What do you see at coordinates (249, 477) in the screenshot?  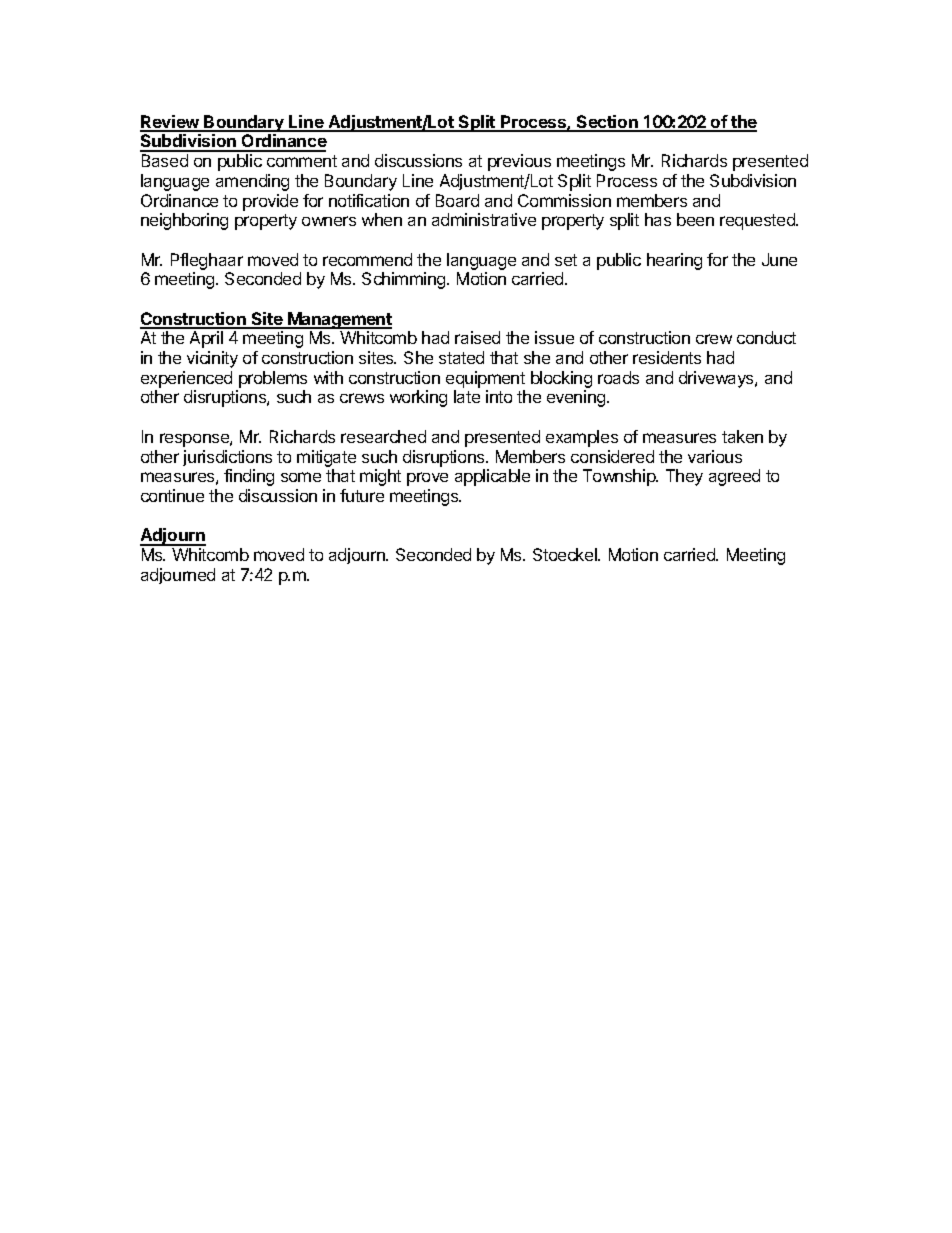 I see `finding` at bounding box center [249, 477].
